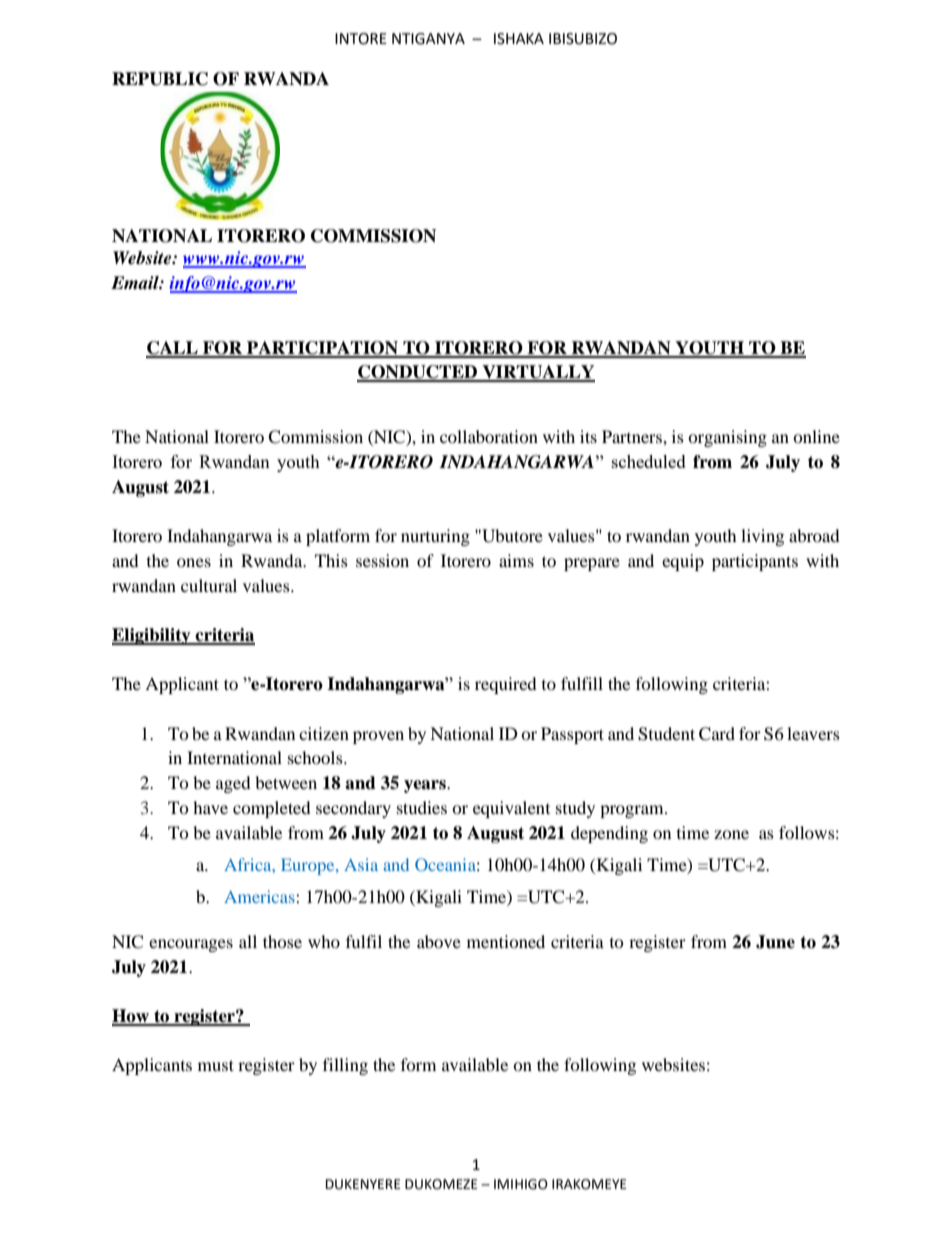 The height and width of the screenshot is (1233, 952). I want to click on must, so click(216, 1065).
